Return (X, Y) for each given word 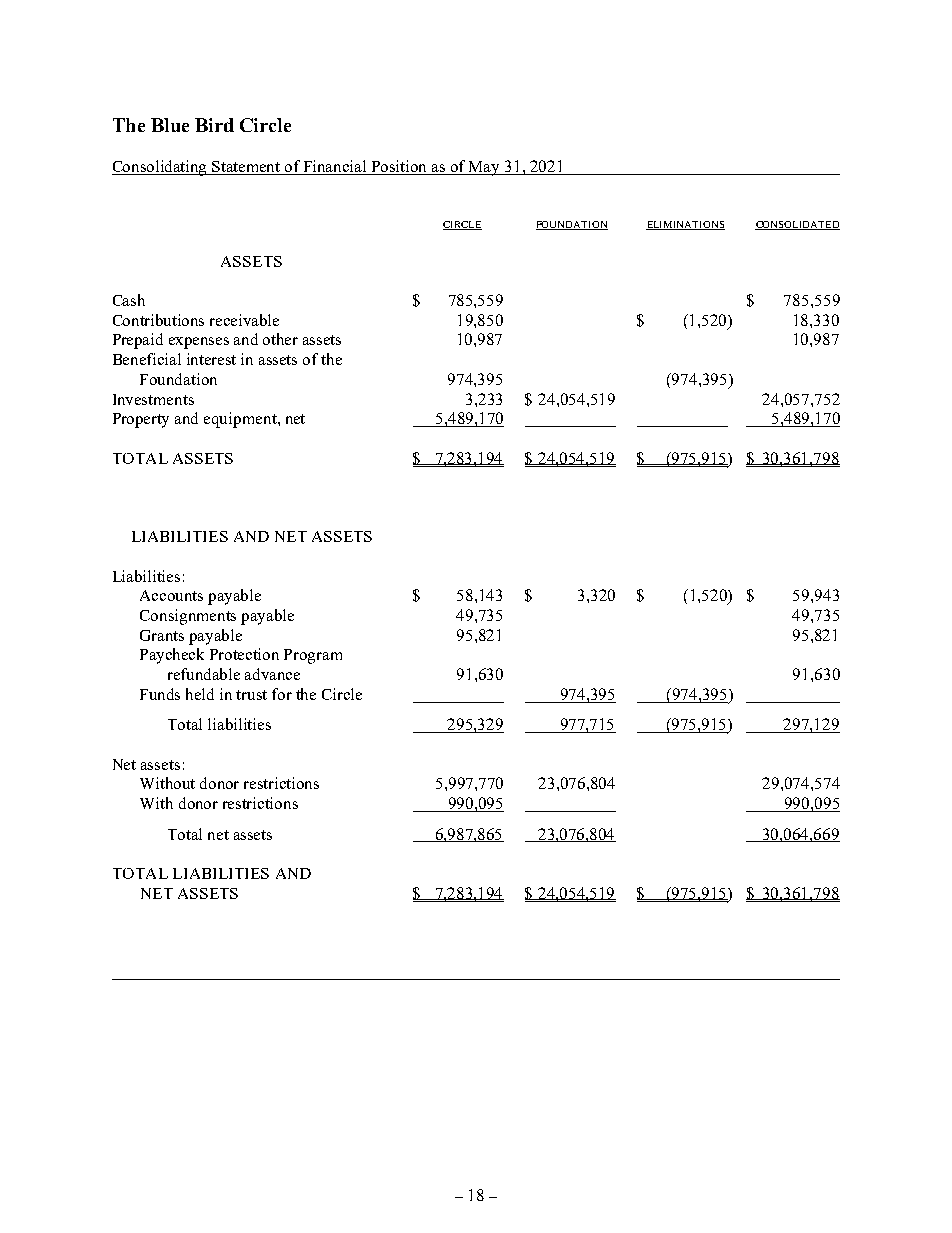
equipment (241, 420)
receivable (244, 320)
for (282, 694)
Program (313, 656)
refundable (204, 674)
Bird (214, 125)
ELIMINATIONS (685, 225)
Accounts (171, 595)
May (485, 168)
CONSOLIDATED (797, 225)
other (280, 339)
